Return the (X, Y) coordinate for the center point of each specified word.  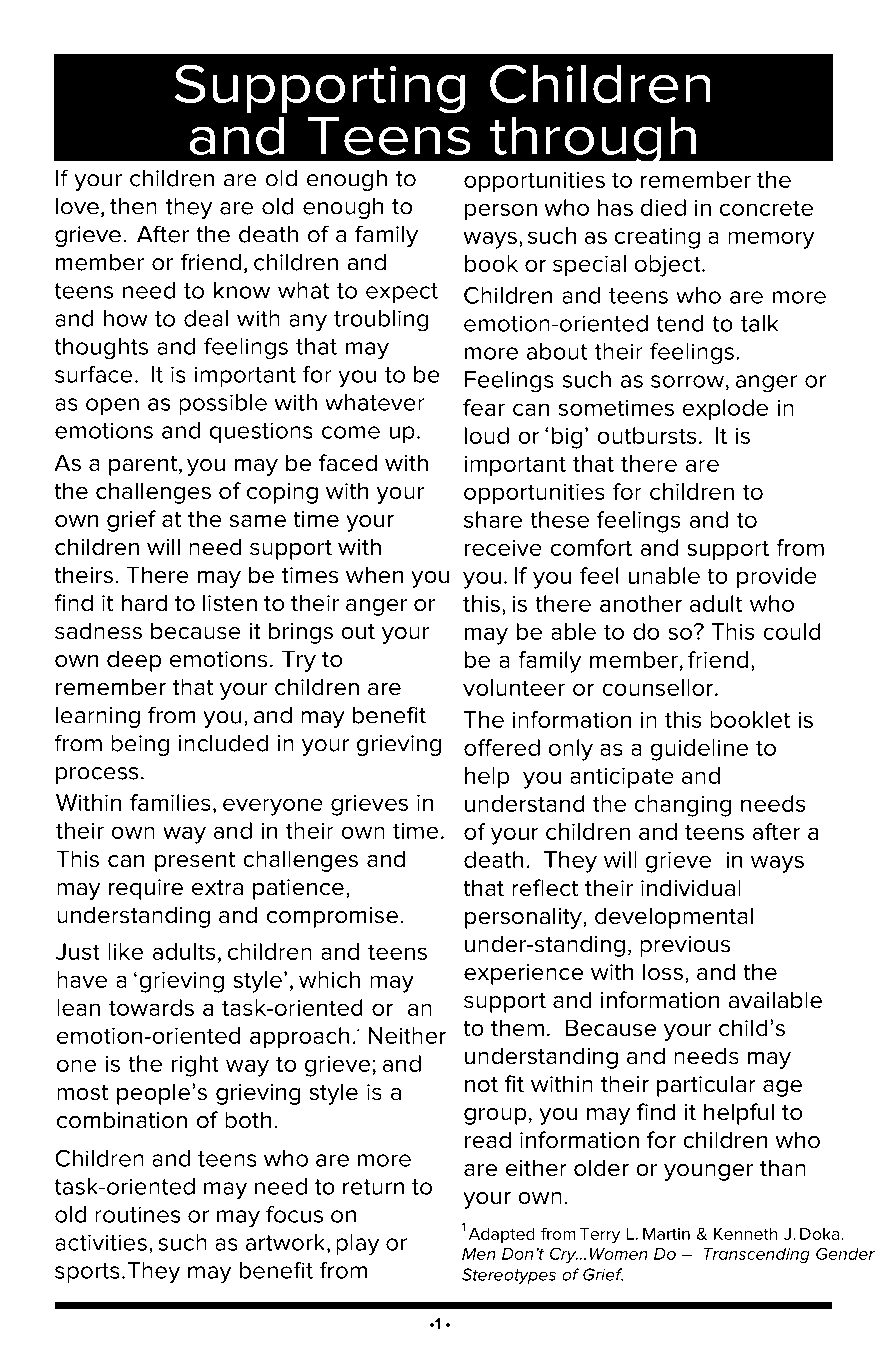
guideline (699, 750)
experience (523, 974)
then (133, 206)
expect (402, 293)
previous (685, 946)
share (493, 519)
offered (502, 747)
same (257, 521)
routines (138, 1214)
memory (771, 240)
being (140, 745)
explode (725, 410)
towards (151, 1007)
